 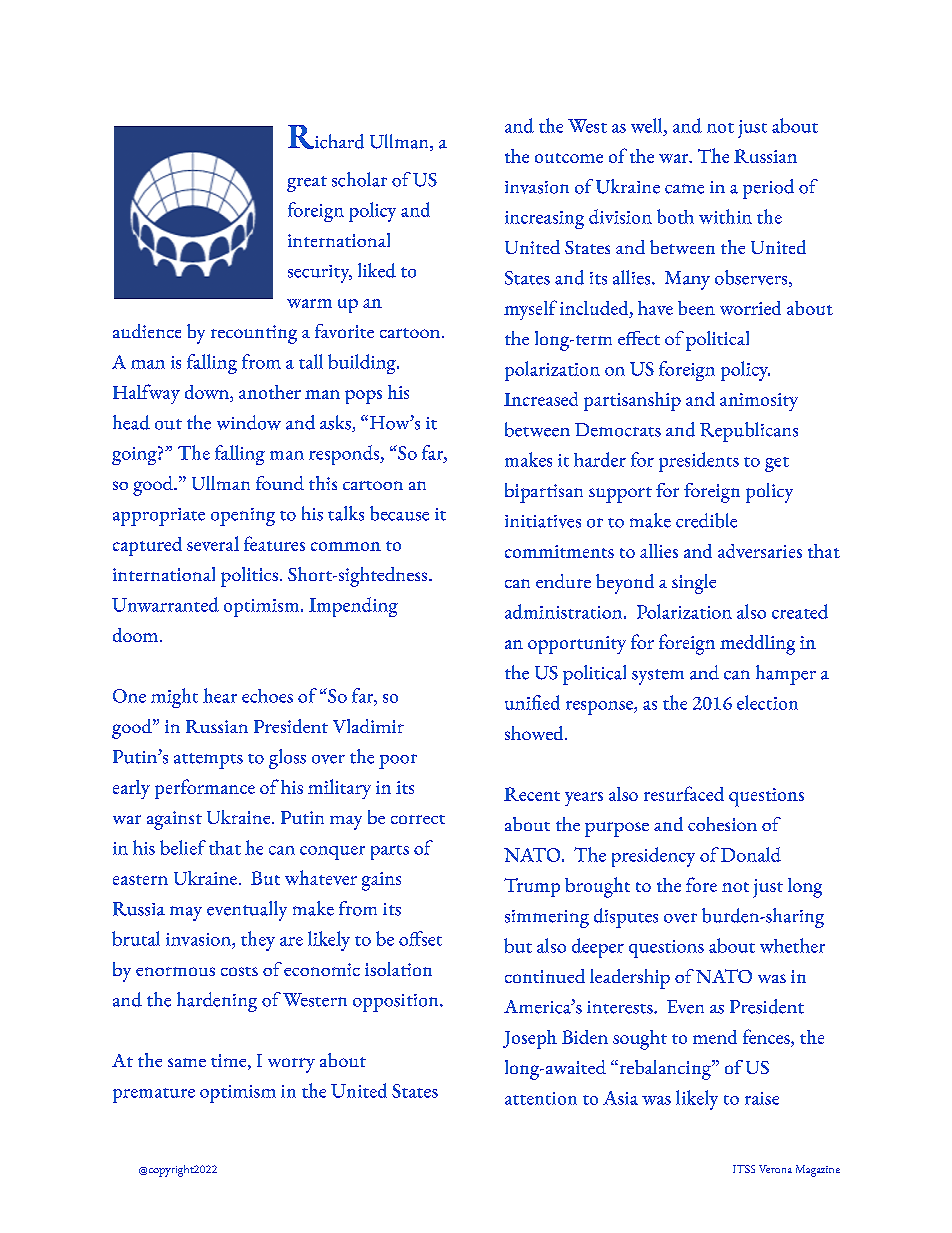 I want to click on whether, so click(x=792, y=945).
